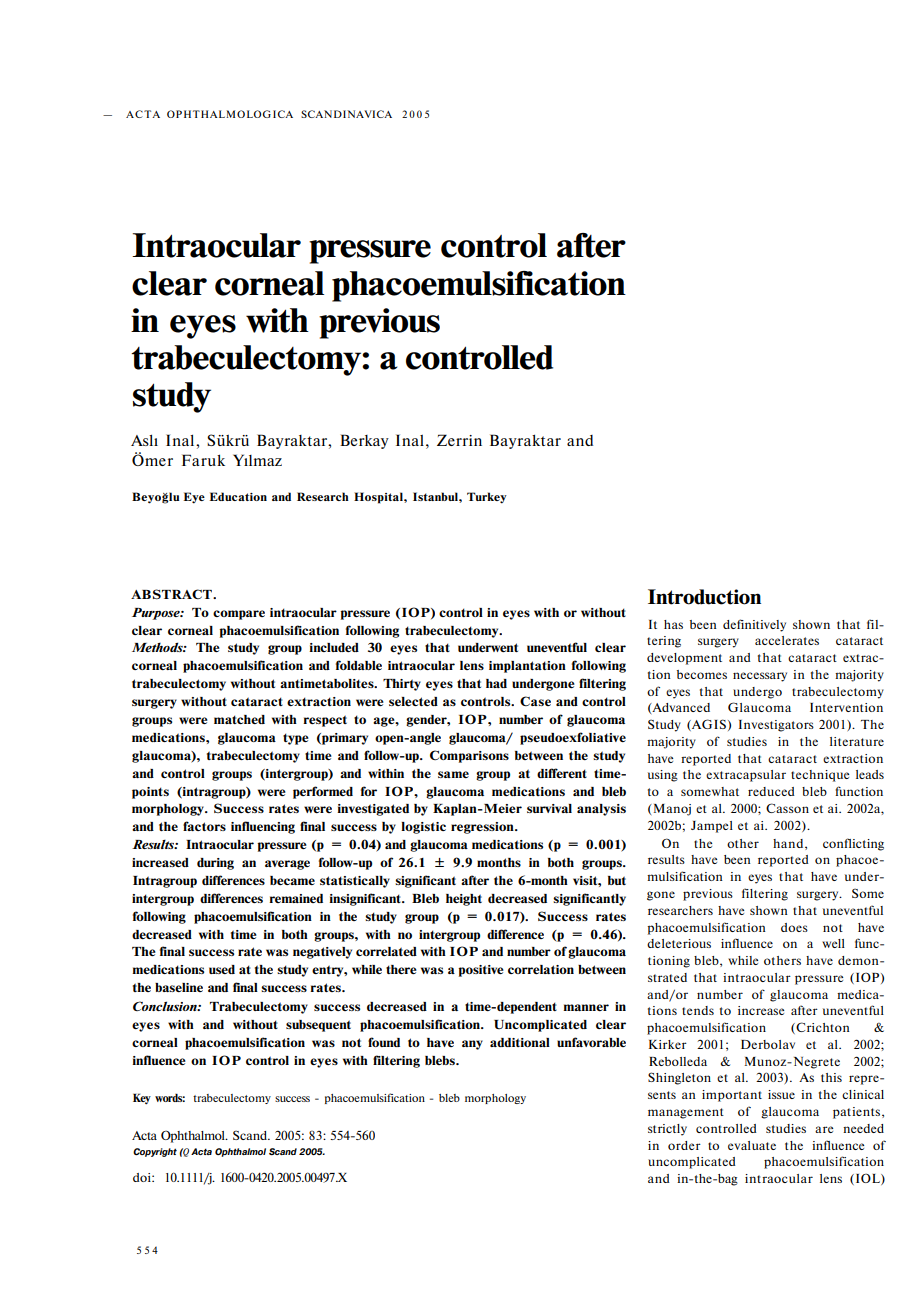 This document has width=924, height=1307. What do you see at coordinates (481, 971) in the document?
I see `positive` at bounding box center [481, 971].
